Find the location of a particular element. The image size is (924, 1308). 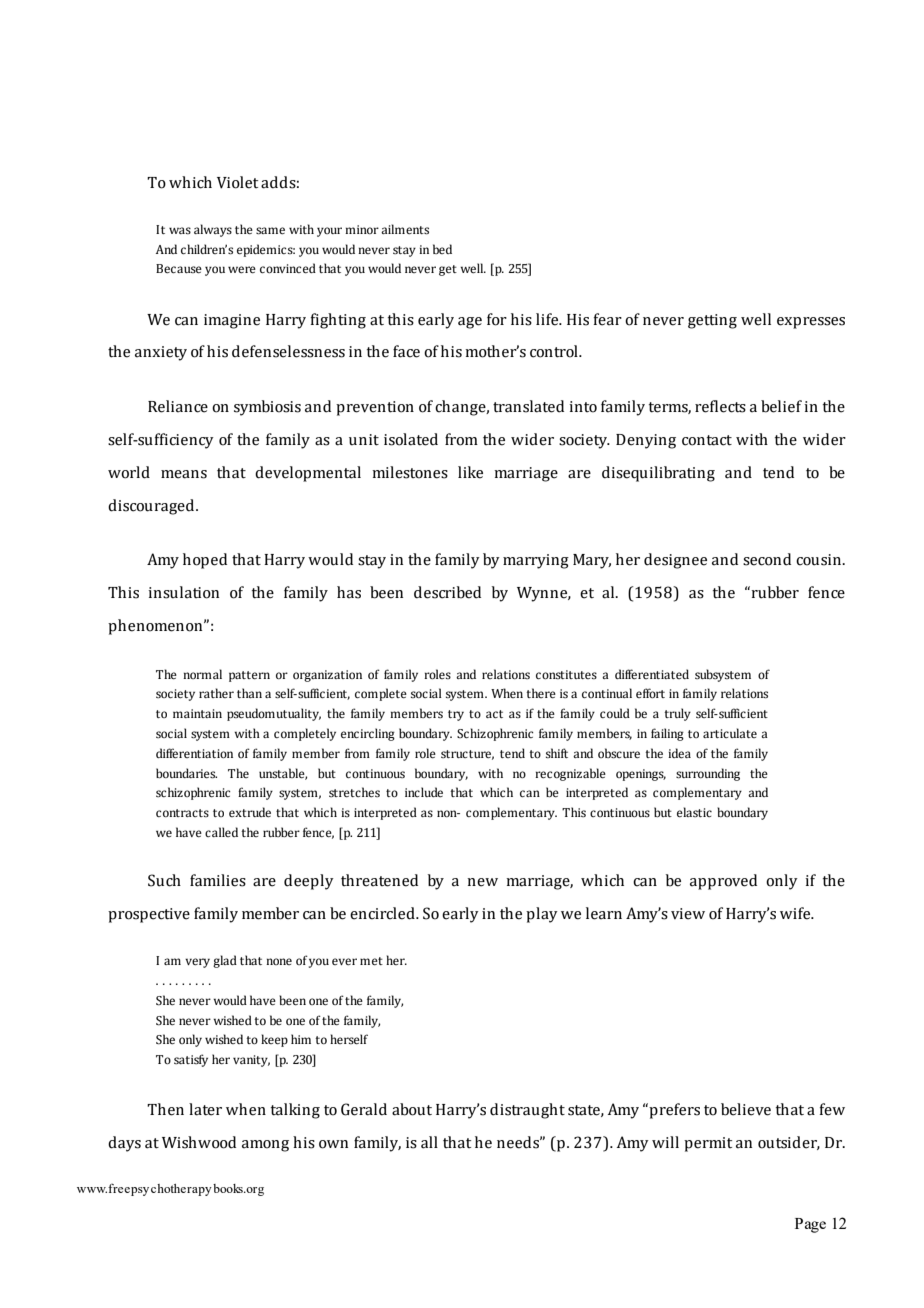

among is located at coordinates (265, 1146).
